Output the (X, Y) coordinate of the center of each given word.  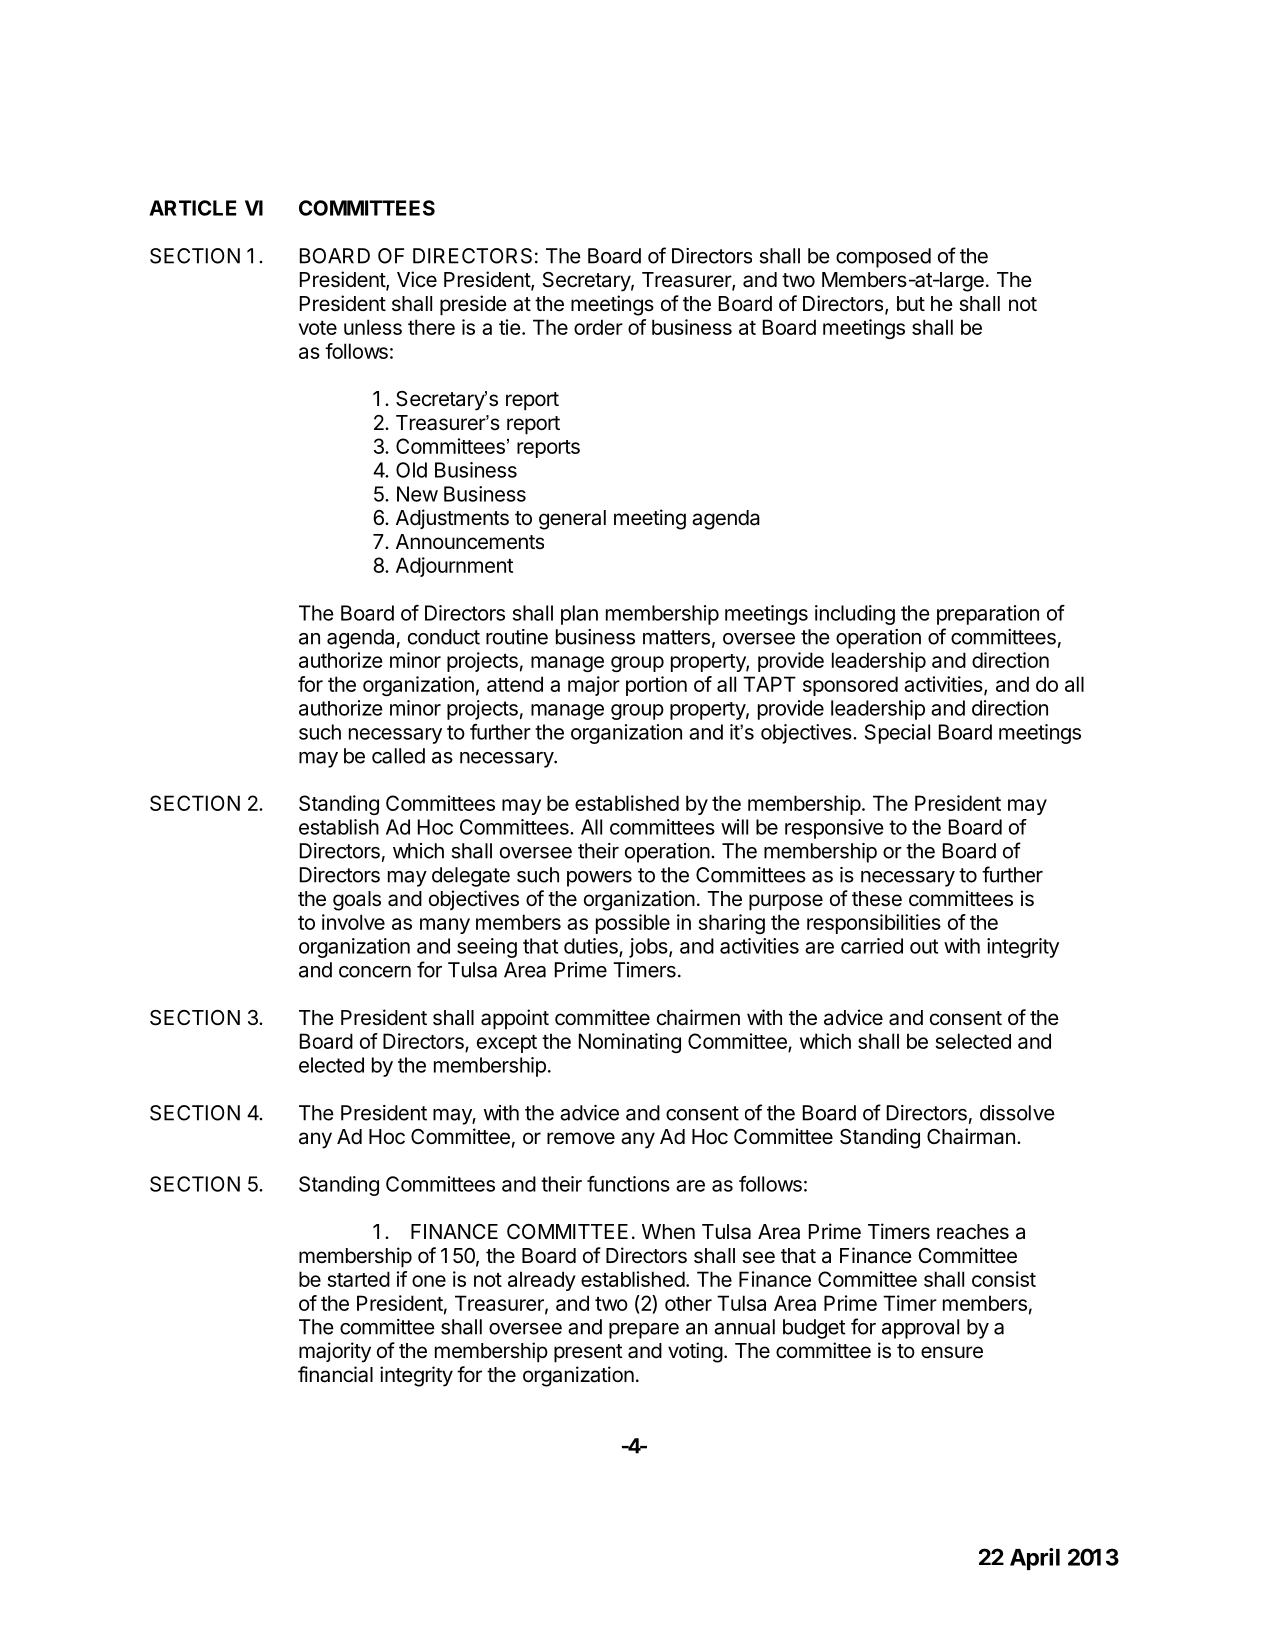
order (598, 327)
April (1035, 1559)
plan (579, 615)
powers (599, 879)
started (358, 1279)
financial (335, 1374)
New (417, 494)
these (877, 899)
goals (357, 901)
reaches (973, 1232)
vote (318, 328)
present (588, 1353)
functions (628, 1184)
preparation (988, 615)
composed (883, 258)
